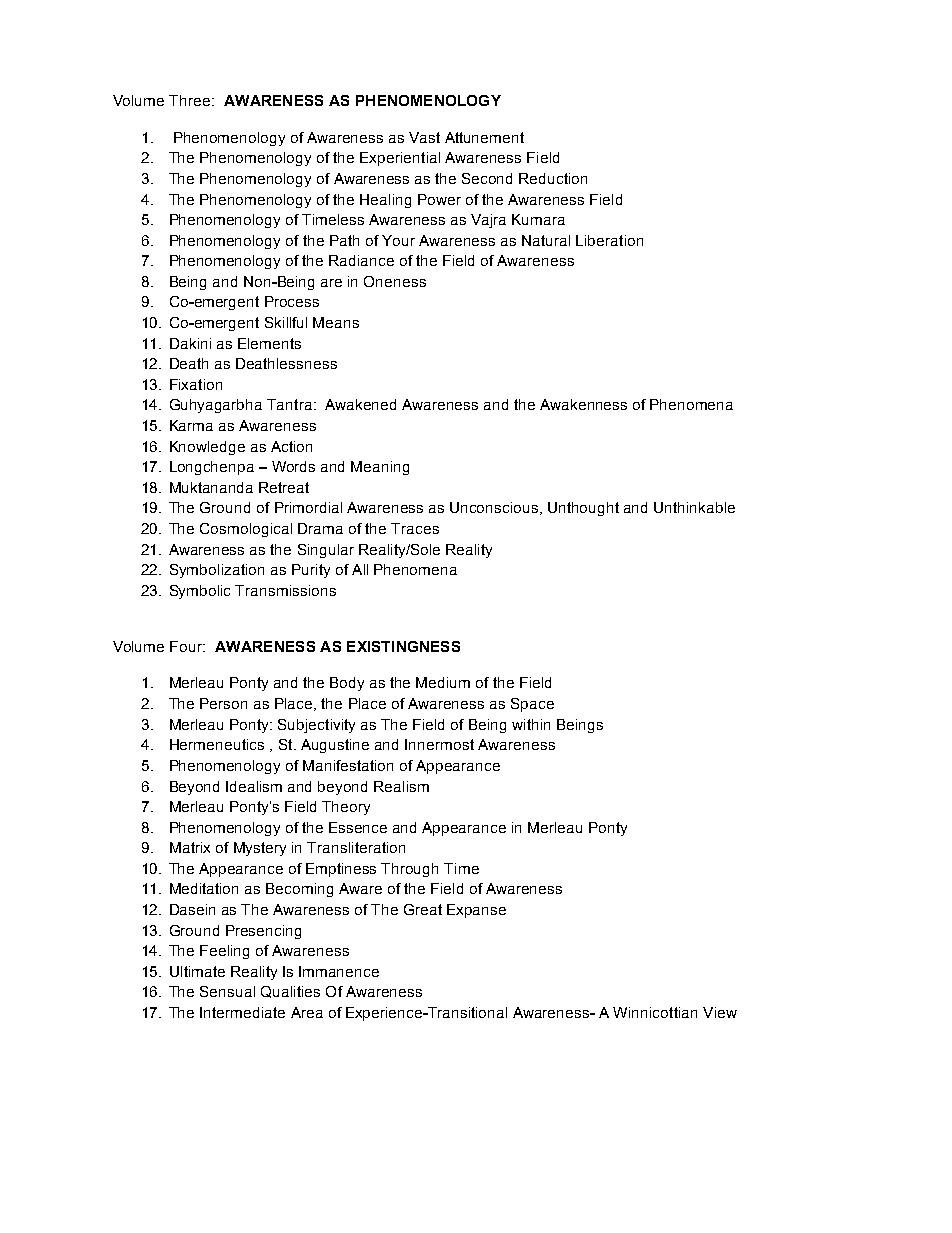  I want to click on Reduction, so click(553, 178).
